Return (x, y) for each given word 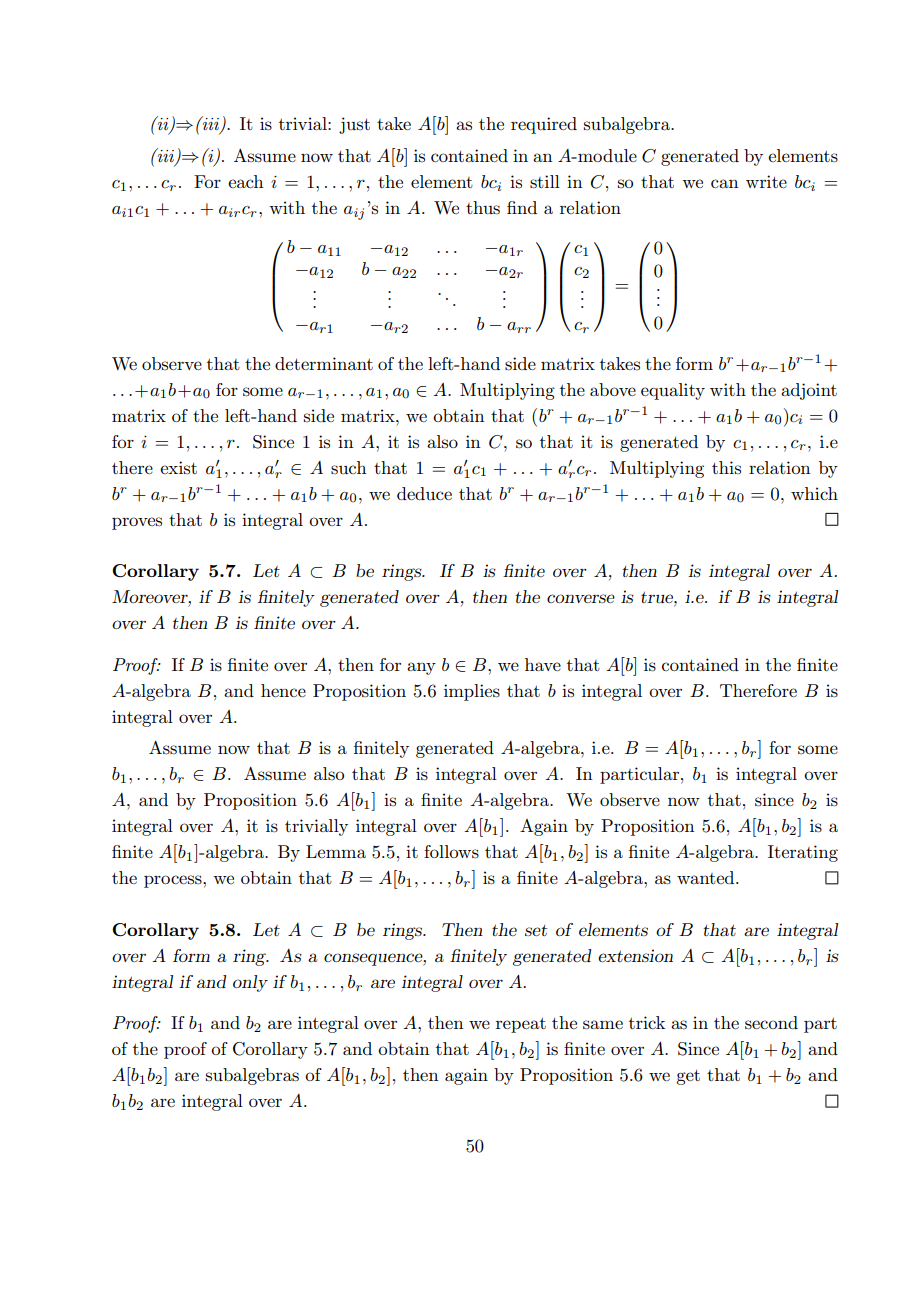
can (724, 183)
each (245, 181)
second (771, 1023)
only (250, 983)
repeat (521, 1025)
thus (483, 208)
